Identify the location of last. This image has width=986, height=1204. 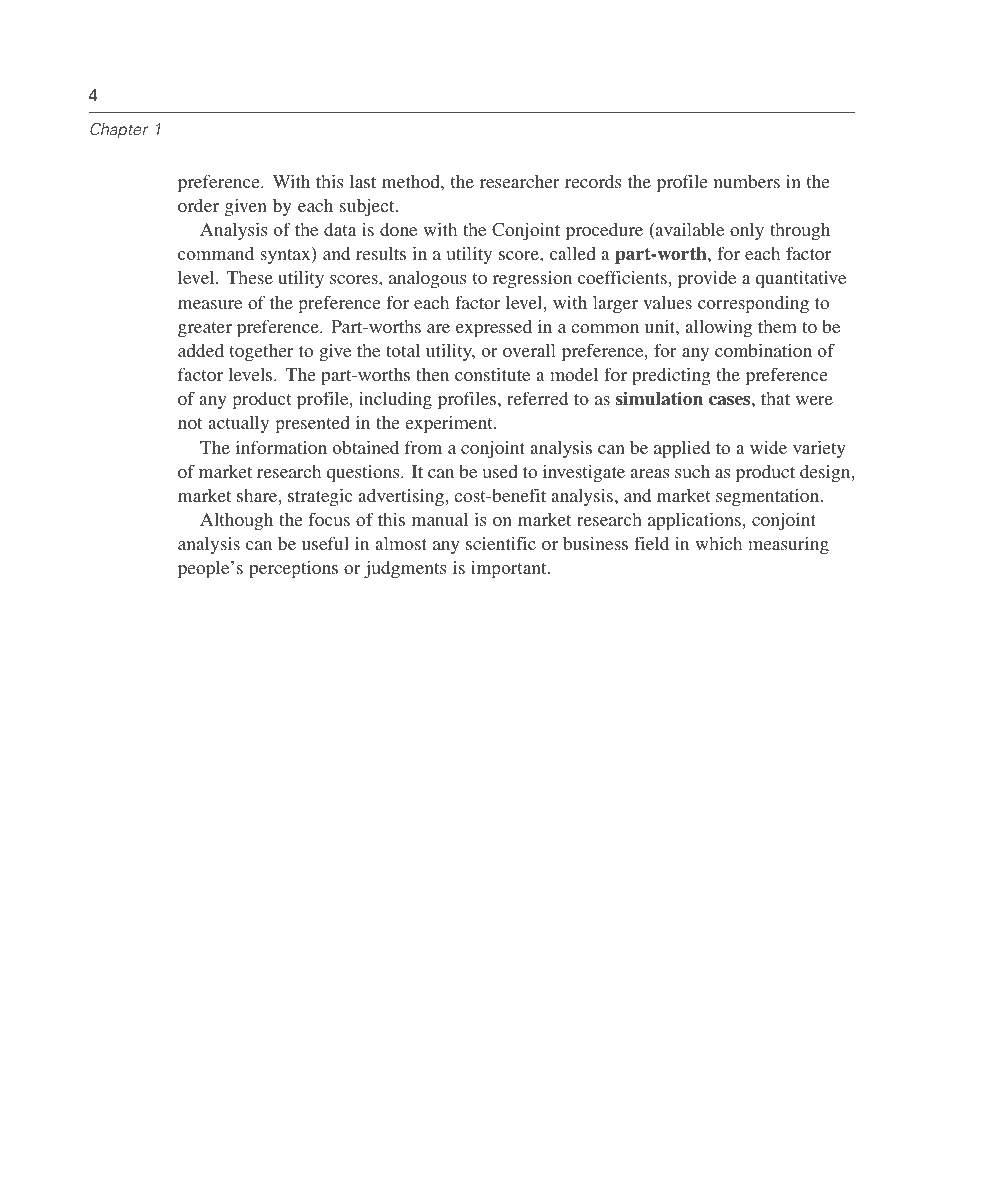
(363, 181).
